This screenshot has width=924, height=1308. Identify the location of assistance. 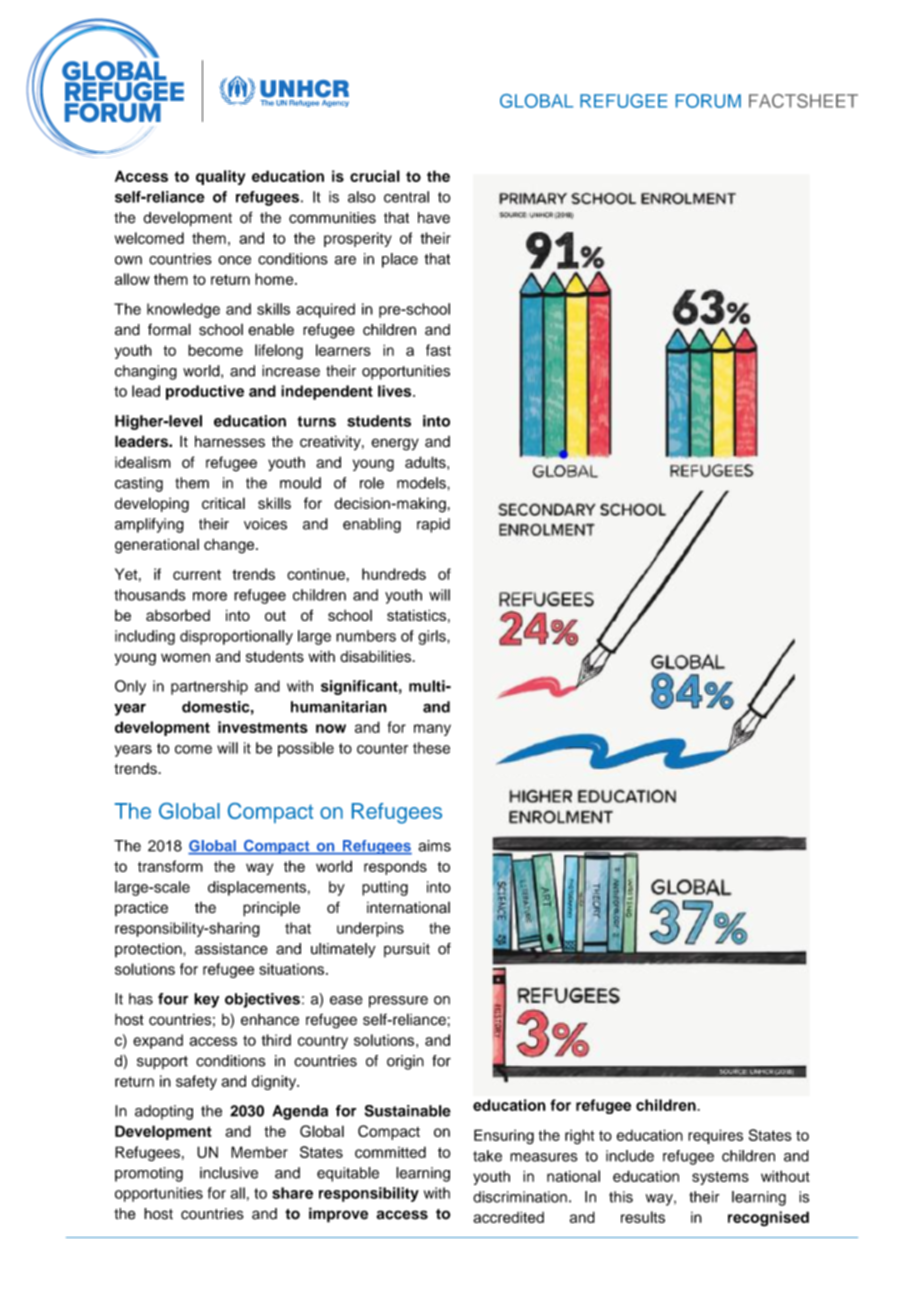
(231, 949).
